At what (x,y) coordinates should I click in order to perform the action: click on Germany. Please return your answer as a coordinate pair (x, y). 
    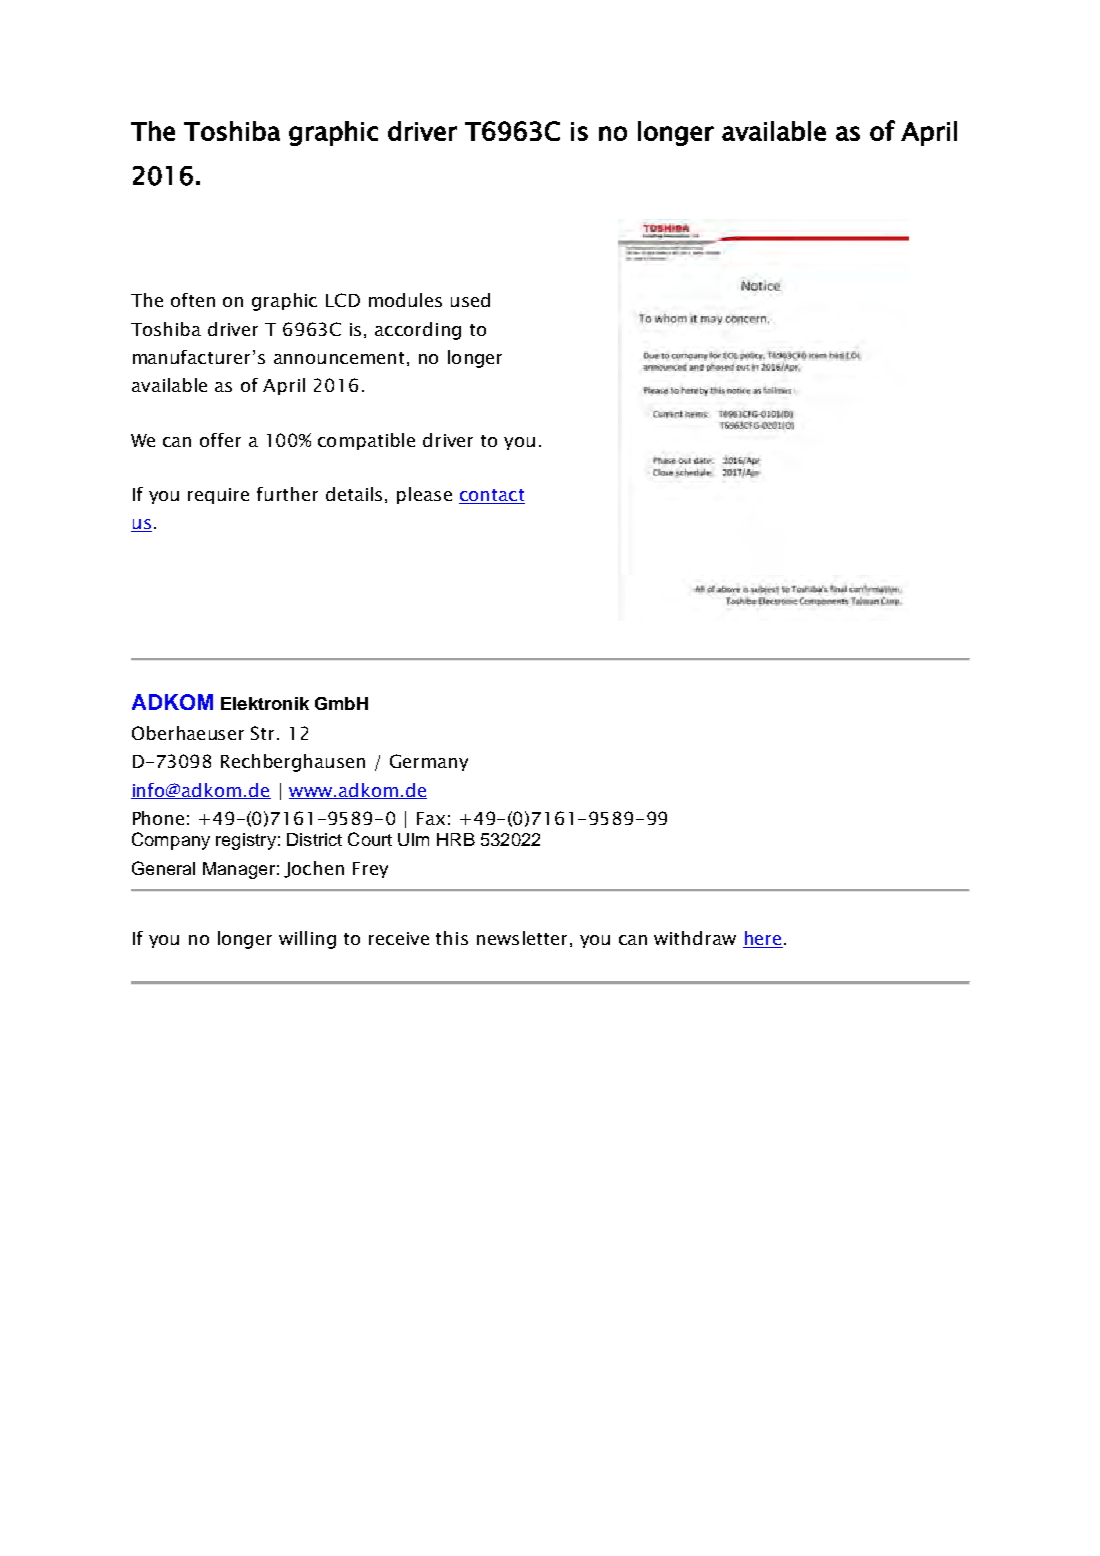
    Looking at the image, I should click on (429, 762).
